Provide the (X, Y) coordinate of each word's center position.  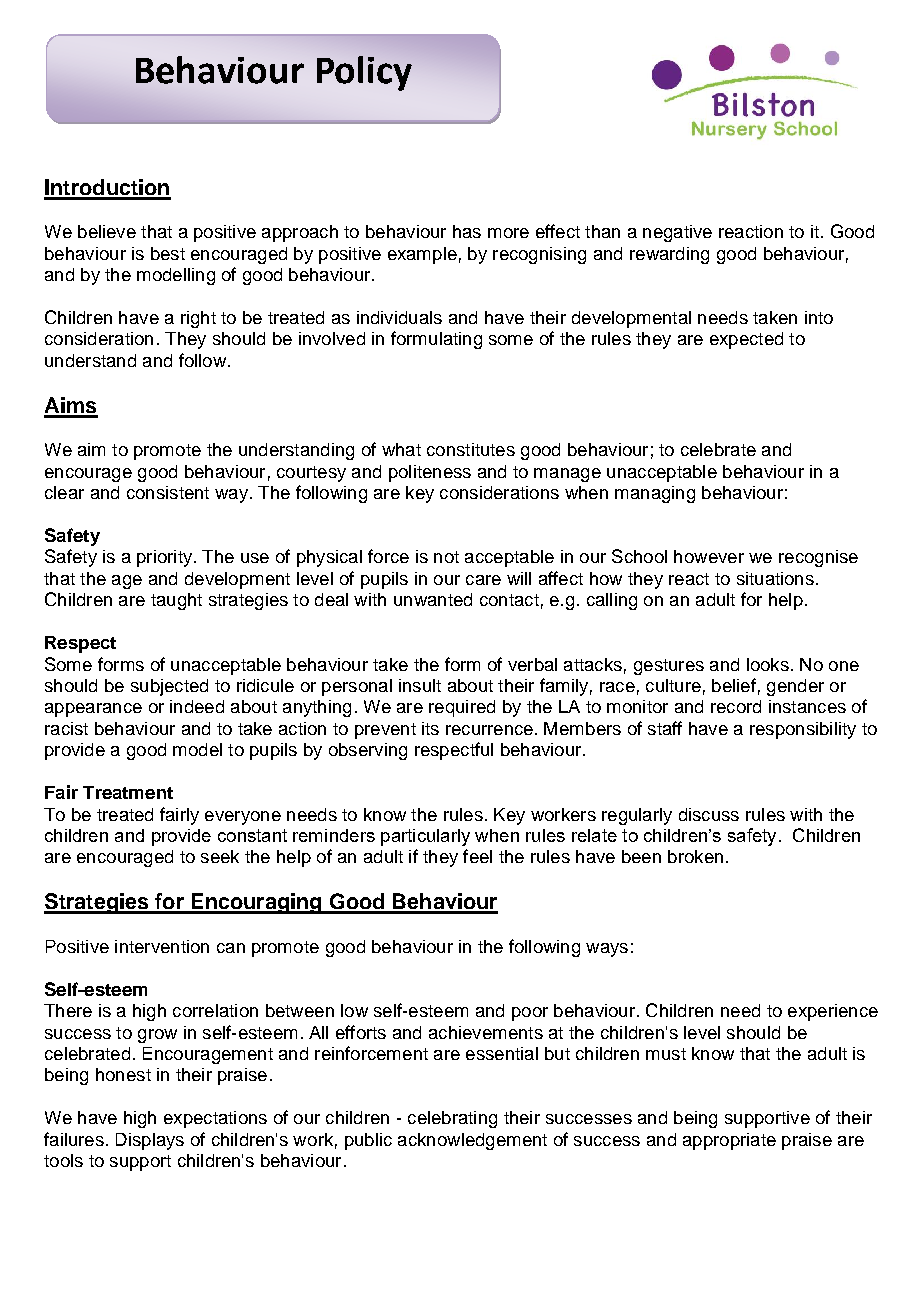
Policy (364, 73)
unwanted (433, 599)
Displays (150, 1141)
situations (775, 578)
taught (176, 601)
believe (107, 231)
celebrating (452, 1119)
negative (677, 233)
